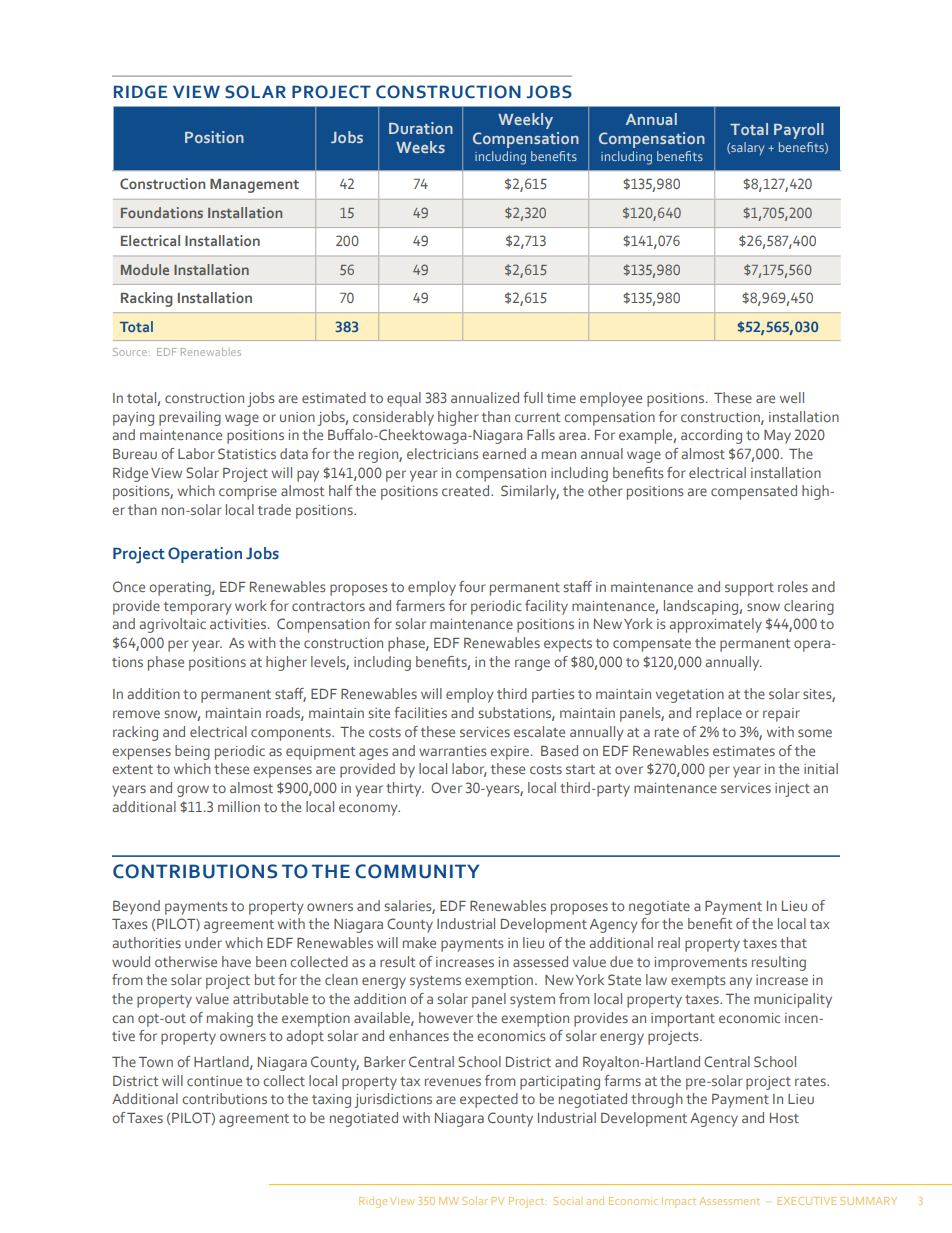 The width and height of the screenshot is (952, 1233). Describe the element at coordinates (540, 961) in the screenshot. I see `assessed` at that location.
